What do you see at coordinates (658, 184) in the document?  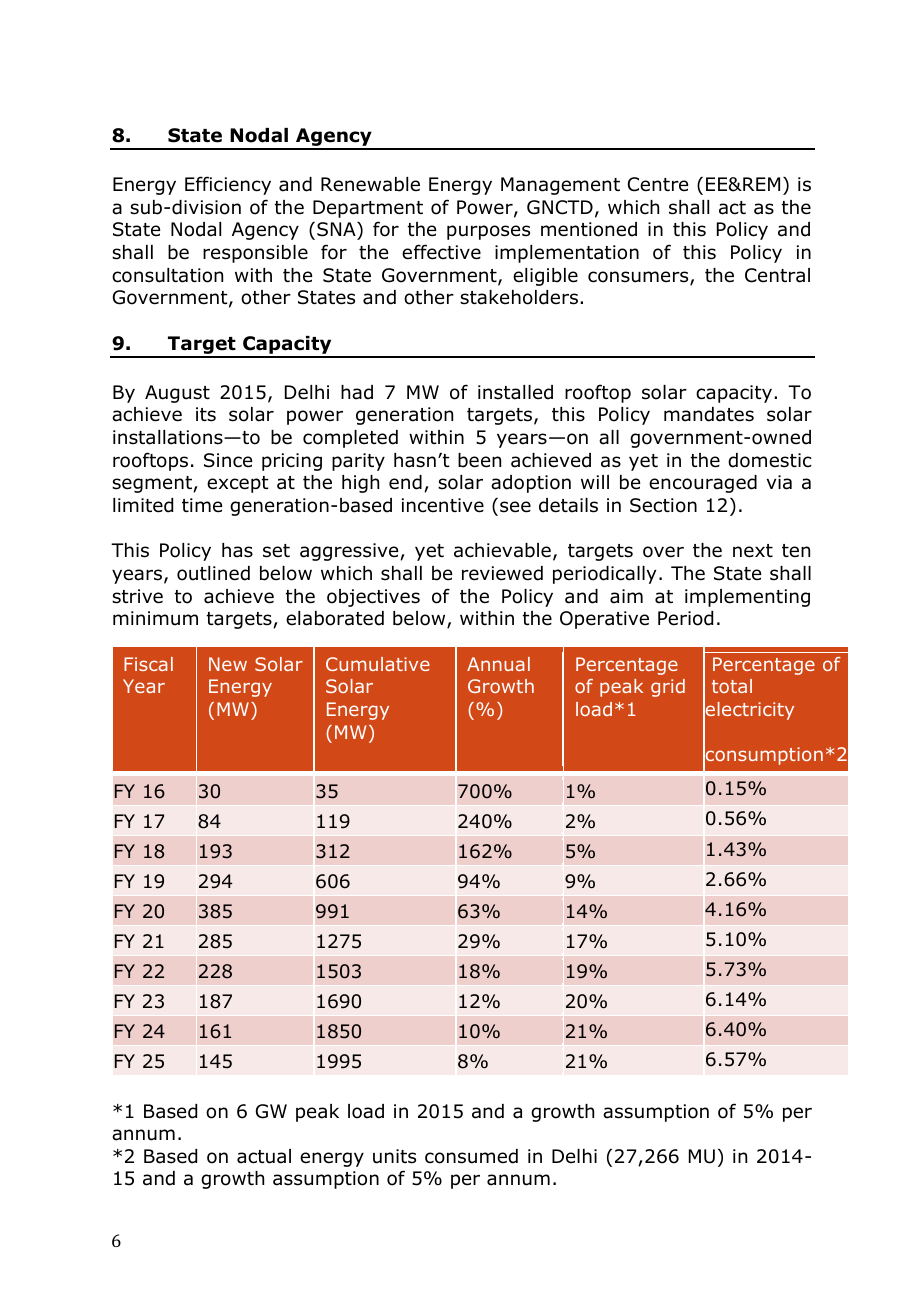 I see `Centre` at bounding box center [658, 184].
